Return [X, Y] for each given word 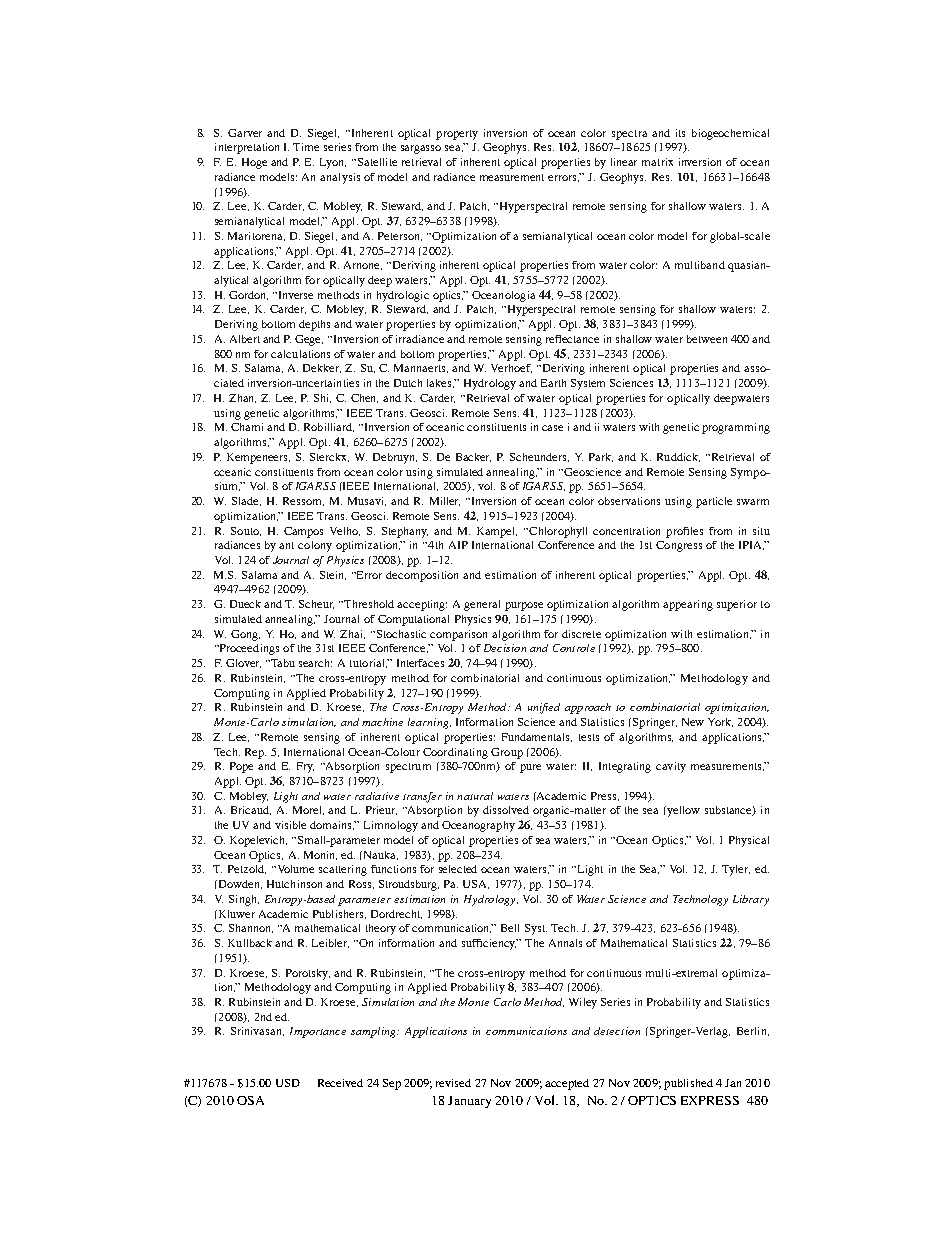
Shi [322, 398]
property [457, 135]
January [469, 1102]
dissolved [506, 810]
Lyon [333, 163]
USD [288, 1083]
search [315, 663]
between [707, 339]
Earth [553, 383]
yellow [682, 811]
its [680, 133]
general [482, 605]
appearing [688, 605]
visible [290, 825]
